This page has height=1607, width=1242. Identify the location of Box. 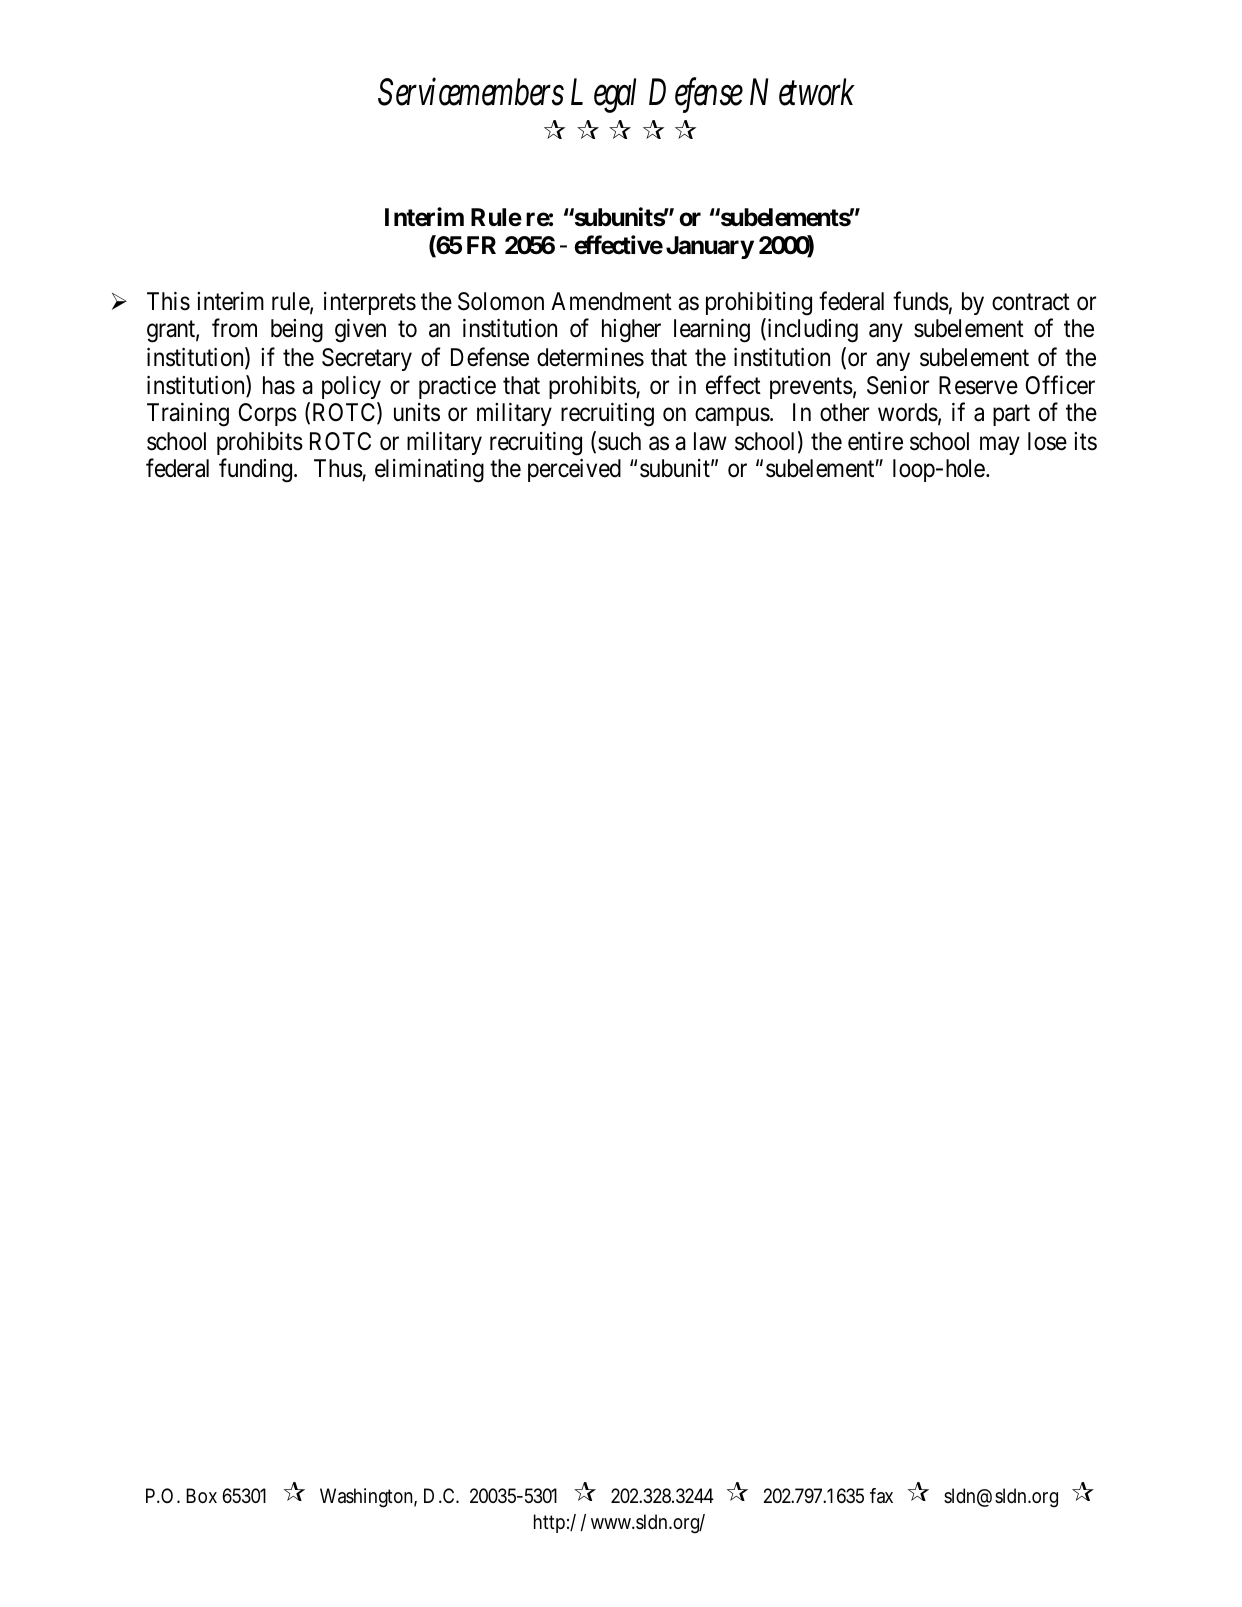
(201, 1495).
